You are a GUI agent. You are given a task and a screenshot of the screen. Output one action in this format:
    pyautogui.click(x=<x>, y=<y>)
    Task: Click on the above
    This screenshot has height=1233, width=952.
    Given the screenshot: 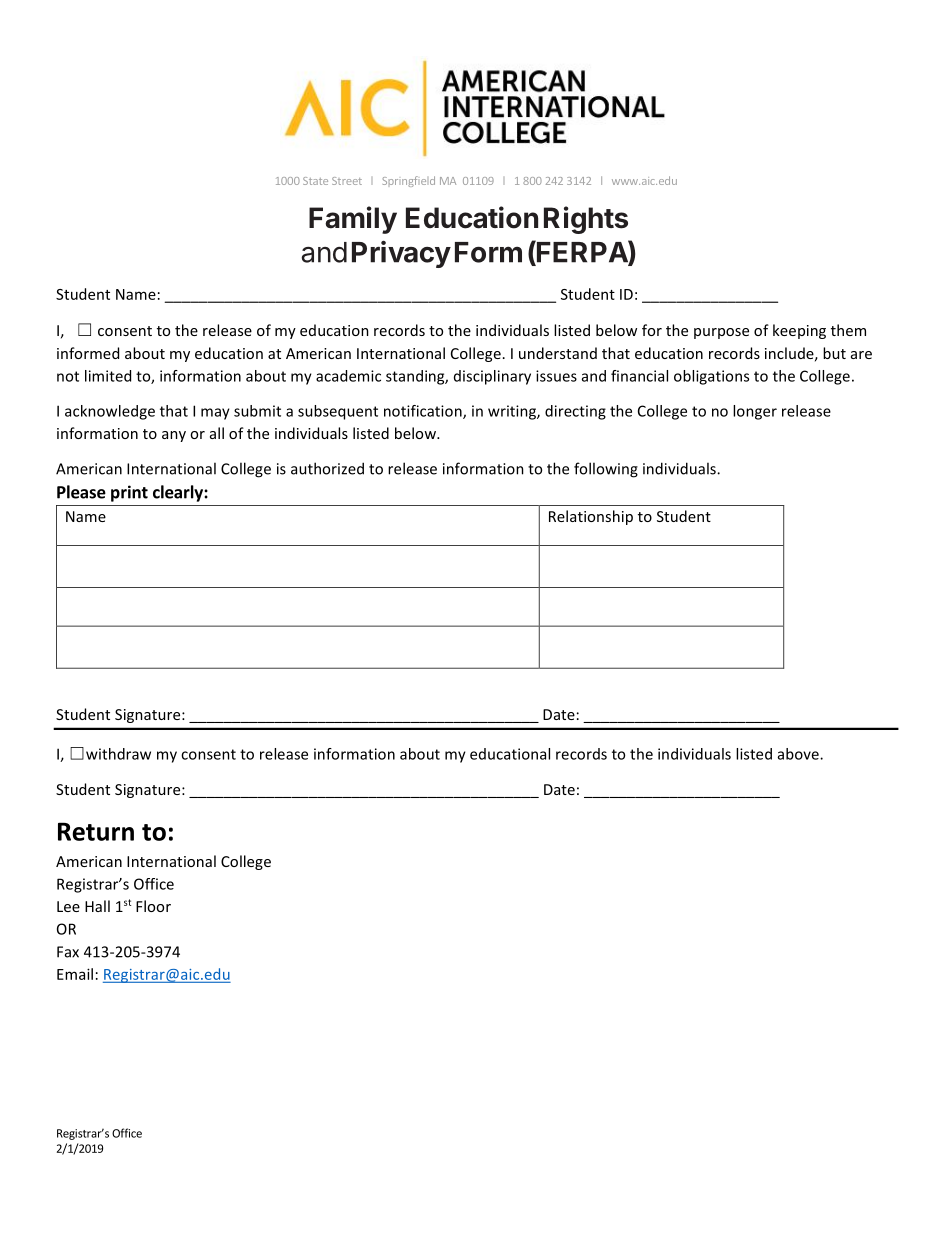 What is the action you would take?
    pyautogui.click(x=799, y=754)
